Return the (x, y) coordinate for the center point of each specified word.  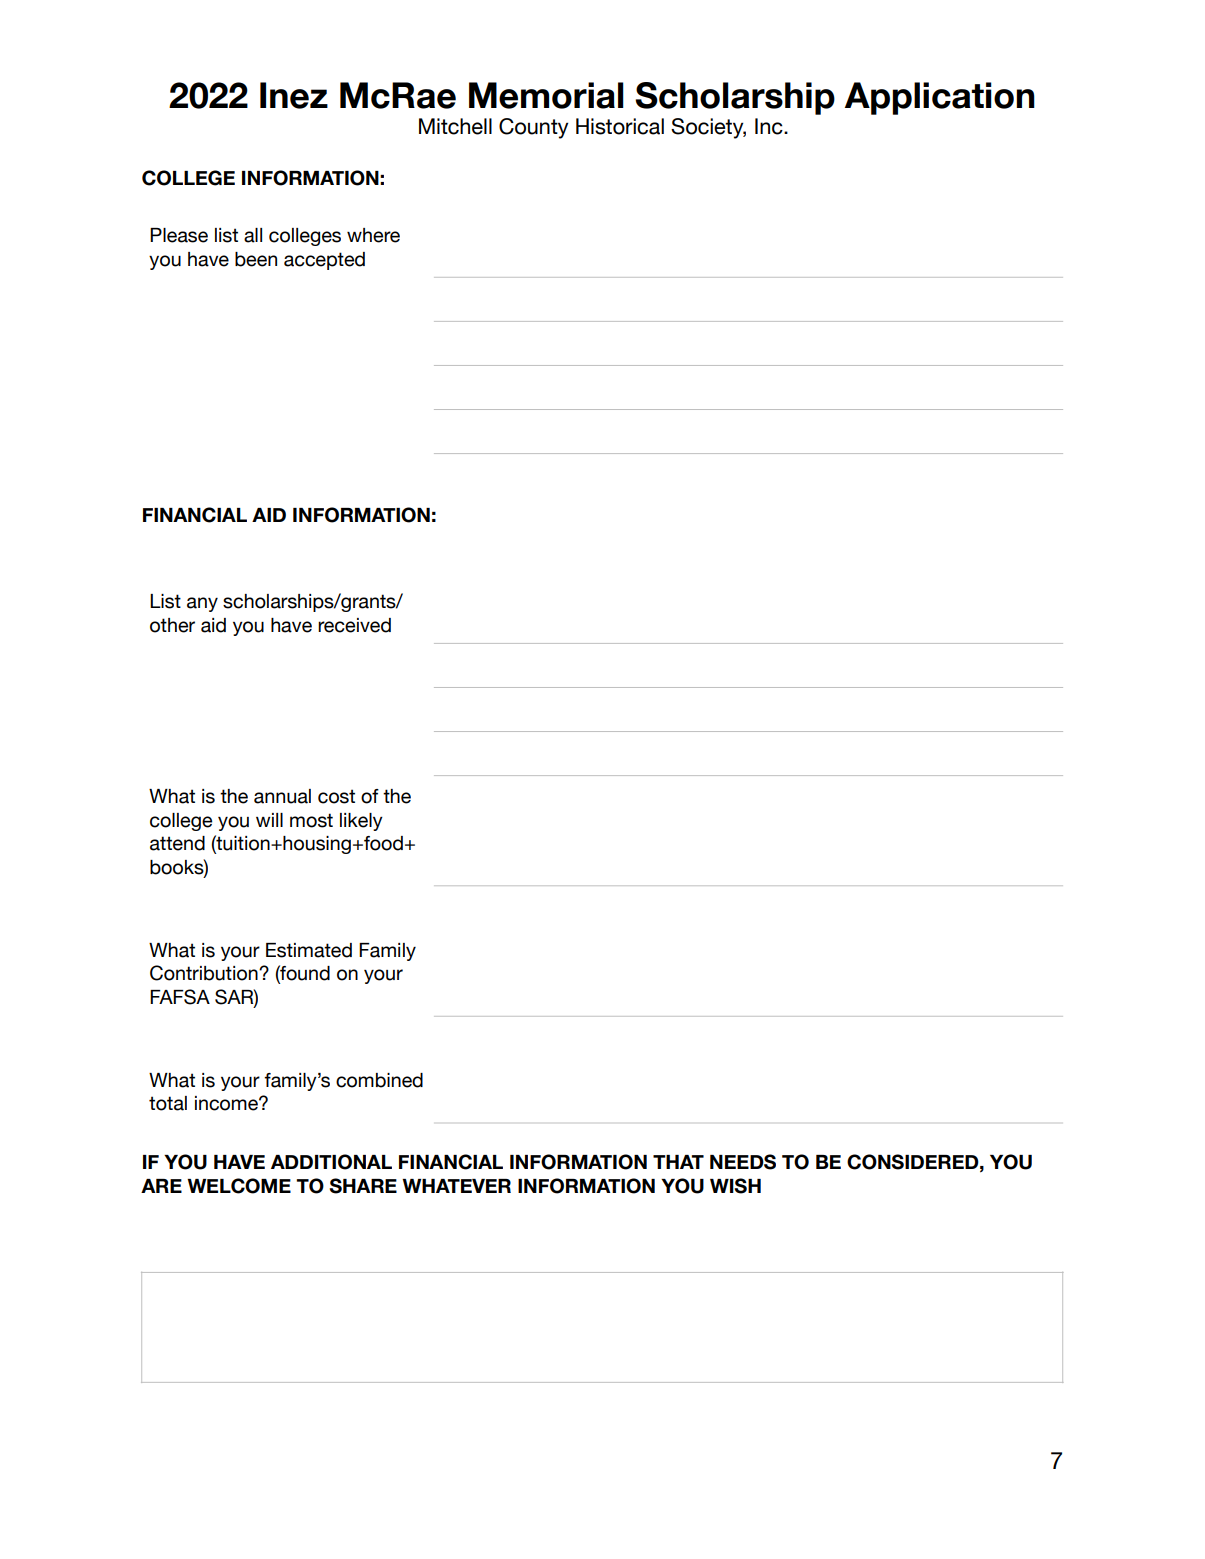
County (534, 128)
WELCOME (239, 1186)
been (256, 259)
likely (361, 822)
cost (336, 796)
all (253, 235)
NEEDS (743, 1162)
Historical (620, 126)
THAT (678, 1162)
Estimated (309, 950)
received (354, 625)
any (202, 604)
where (373, 235)
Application (940, 98)
